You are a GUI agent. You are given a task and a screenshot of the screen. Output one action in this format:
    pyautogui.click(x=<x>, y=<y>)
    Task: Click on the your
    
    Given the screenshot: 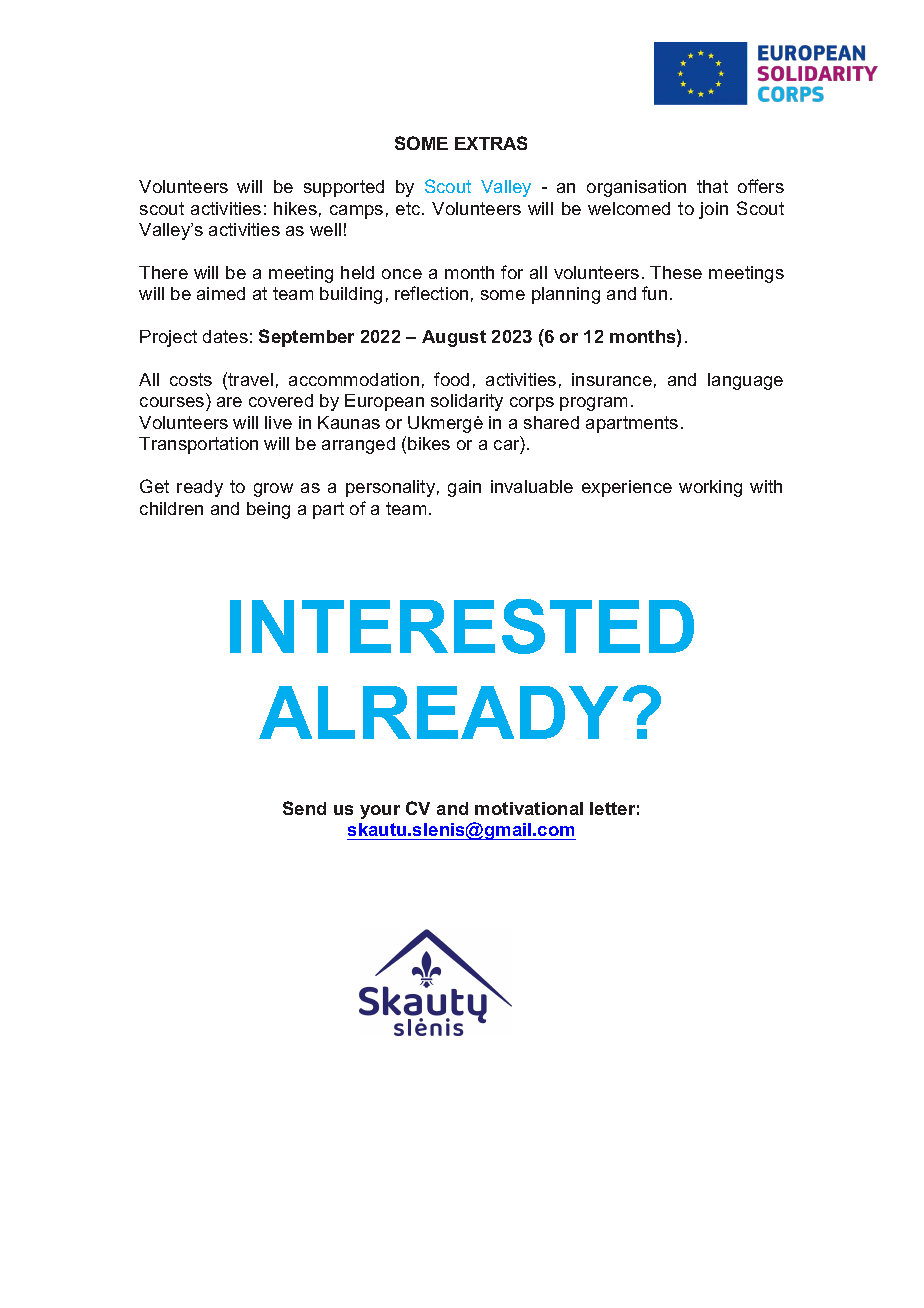 What is the action you would take?
    pyautogui.click(x=380, y=812)
